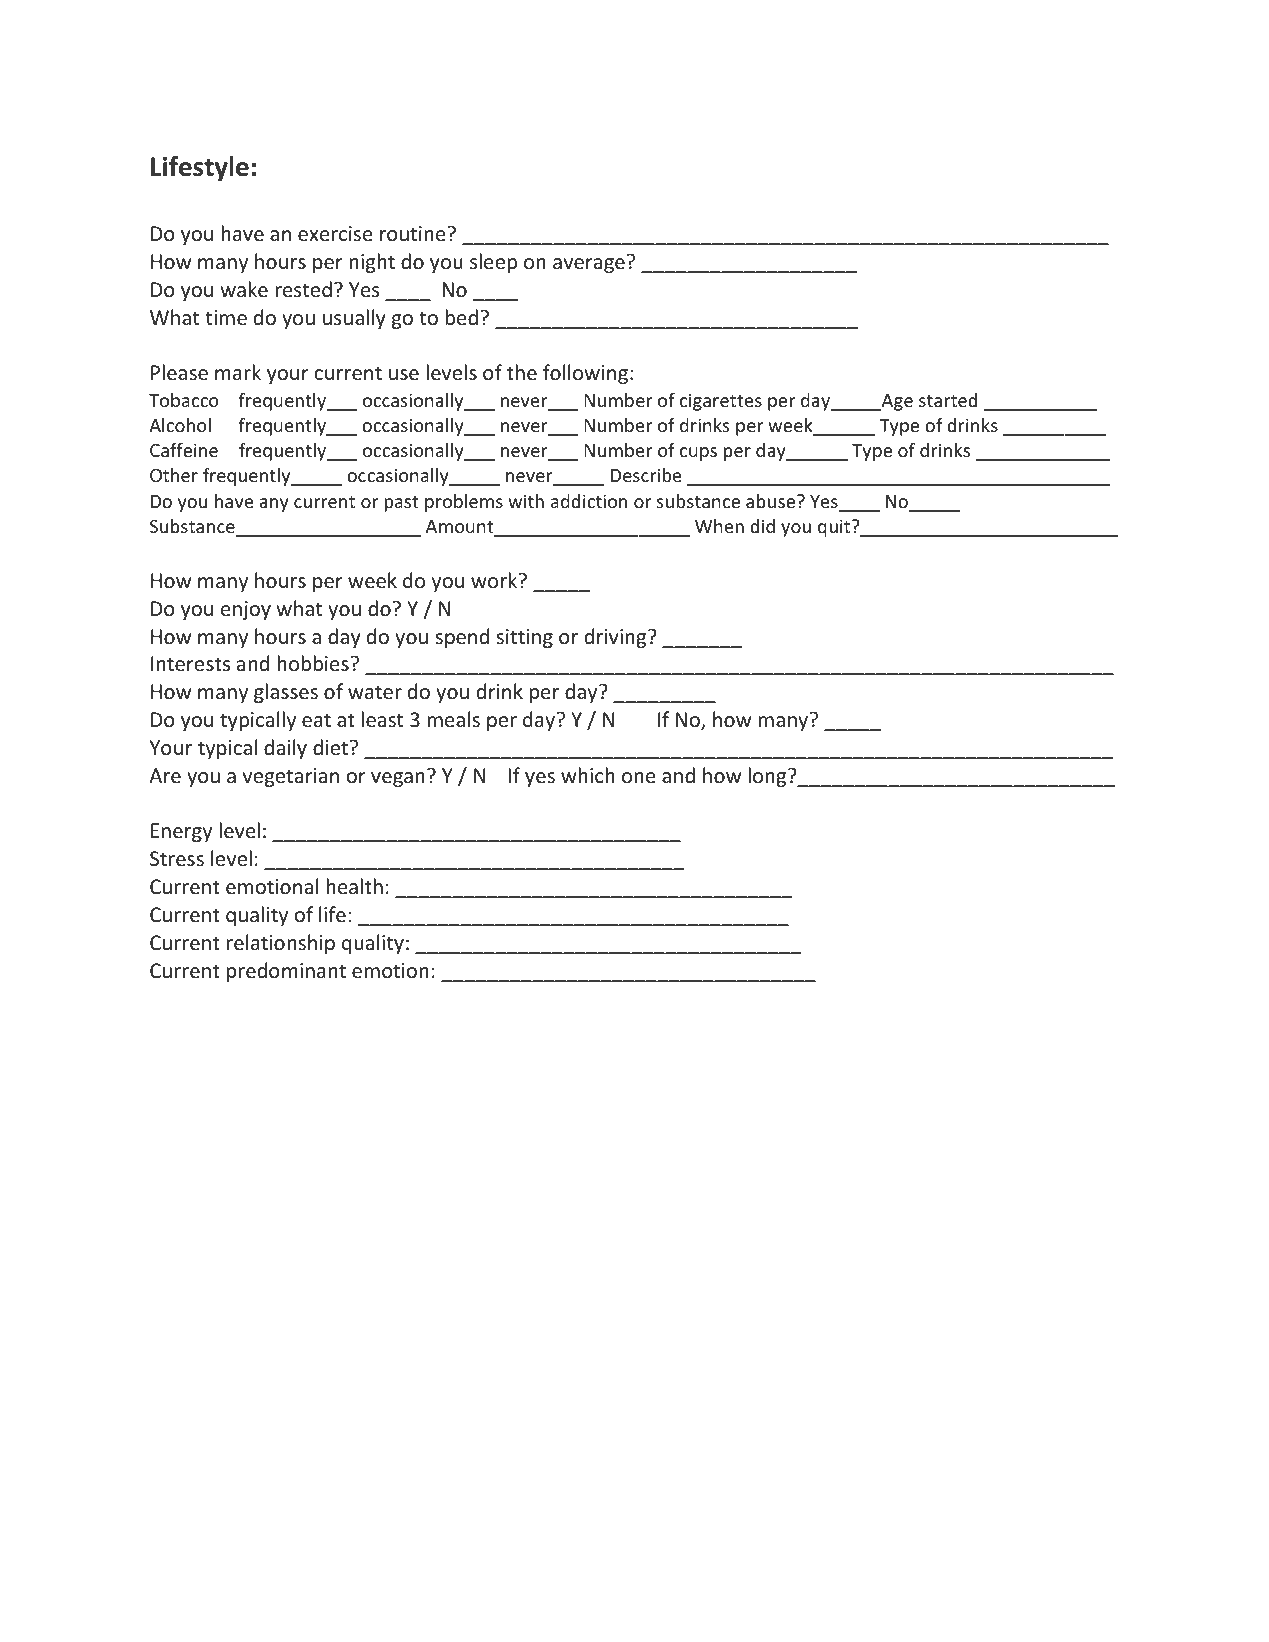 This screenshot has height=1642, width=1269. What do you see at coordinates (588, 775) in the screenshot?
I see `which` at bounding box center [588, 775].
